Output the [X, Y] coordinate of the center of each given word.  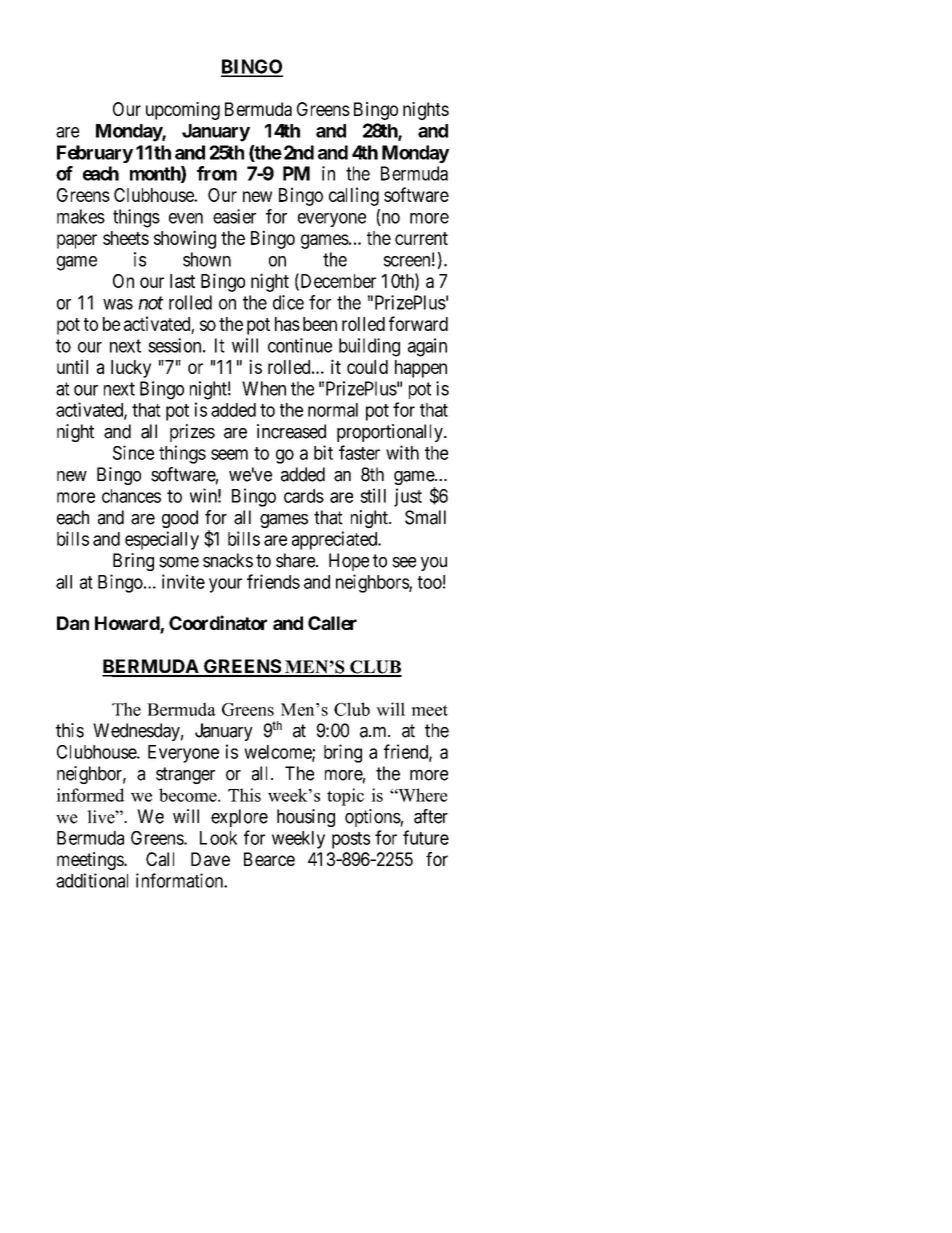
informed [90, 795]
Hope [349, 562]
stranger [185, 775]
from [217, 173]
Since [133, 452]
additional [92, 880]
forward [418, 323]
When [264, 388]
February [95, 154]
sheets [126, 238]
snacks [228, 560]
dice [288, 302]
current [421, 238]
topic [345, 797]
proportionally [391, 433]
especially [162, 540]
